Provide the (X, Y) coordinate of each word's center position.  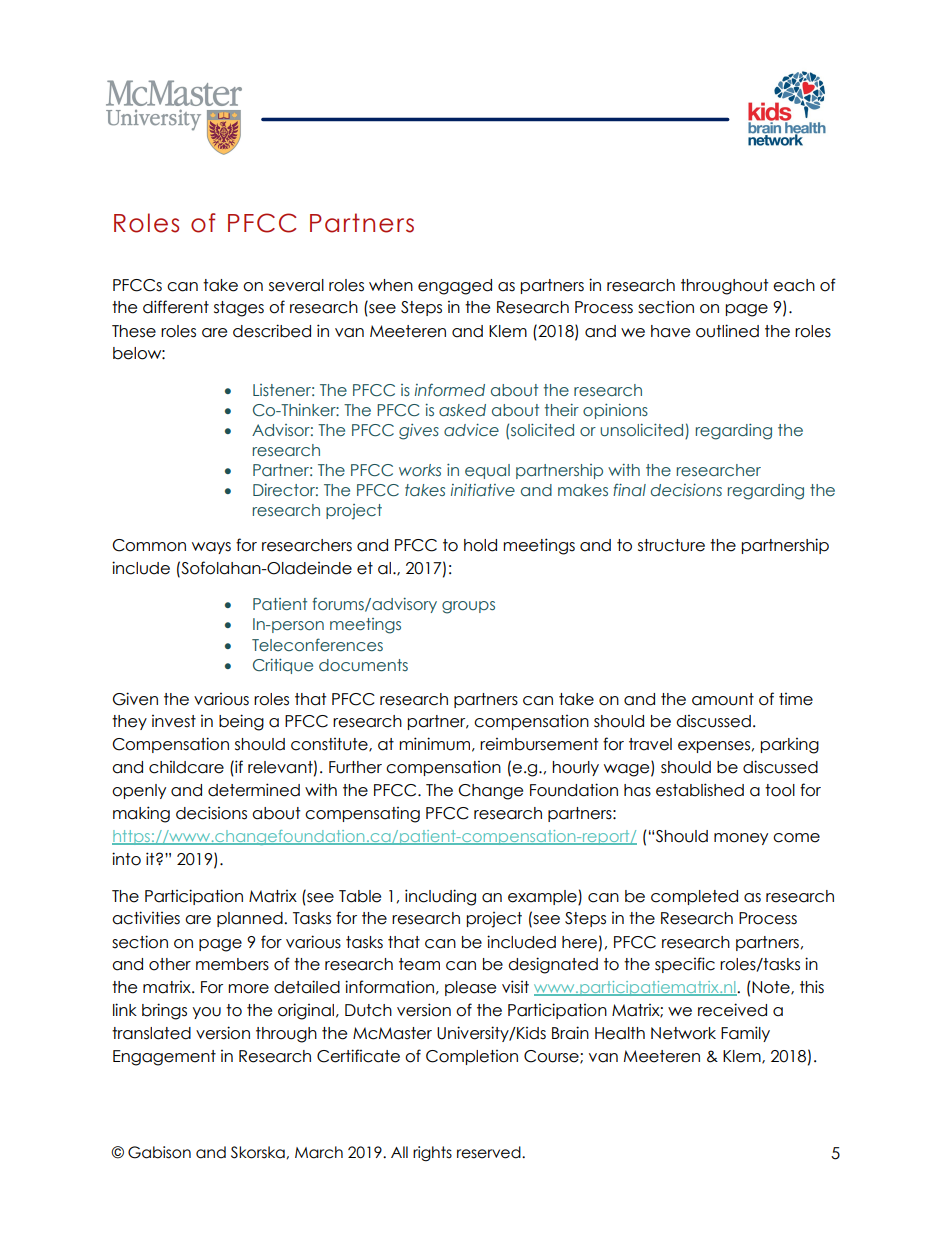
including (440, 897)
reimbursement (539, 744)
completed (694, 897)
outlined (727, 331)
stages (239, 309)
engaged (455, 287)
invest (174, 721)
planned (251, 919)
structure (671, 545)
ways (211, 548)
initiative (483, 490)
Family (745, 1034)
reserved (490, 1152)
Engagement (164, 1058)
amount (723, 699)
